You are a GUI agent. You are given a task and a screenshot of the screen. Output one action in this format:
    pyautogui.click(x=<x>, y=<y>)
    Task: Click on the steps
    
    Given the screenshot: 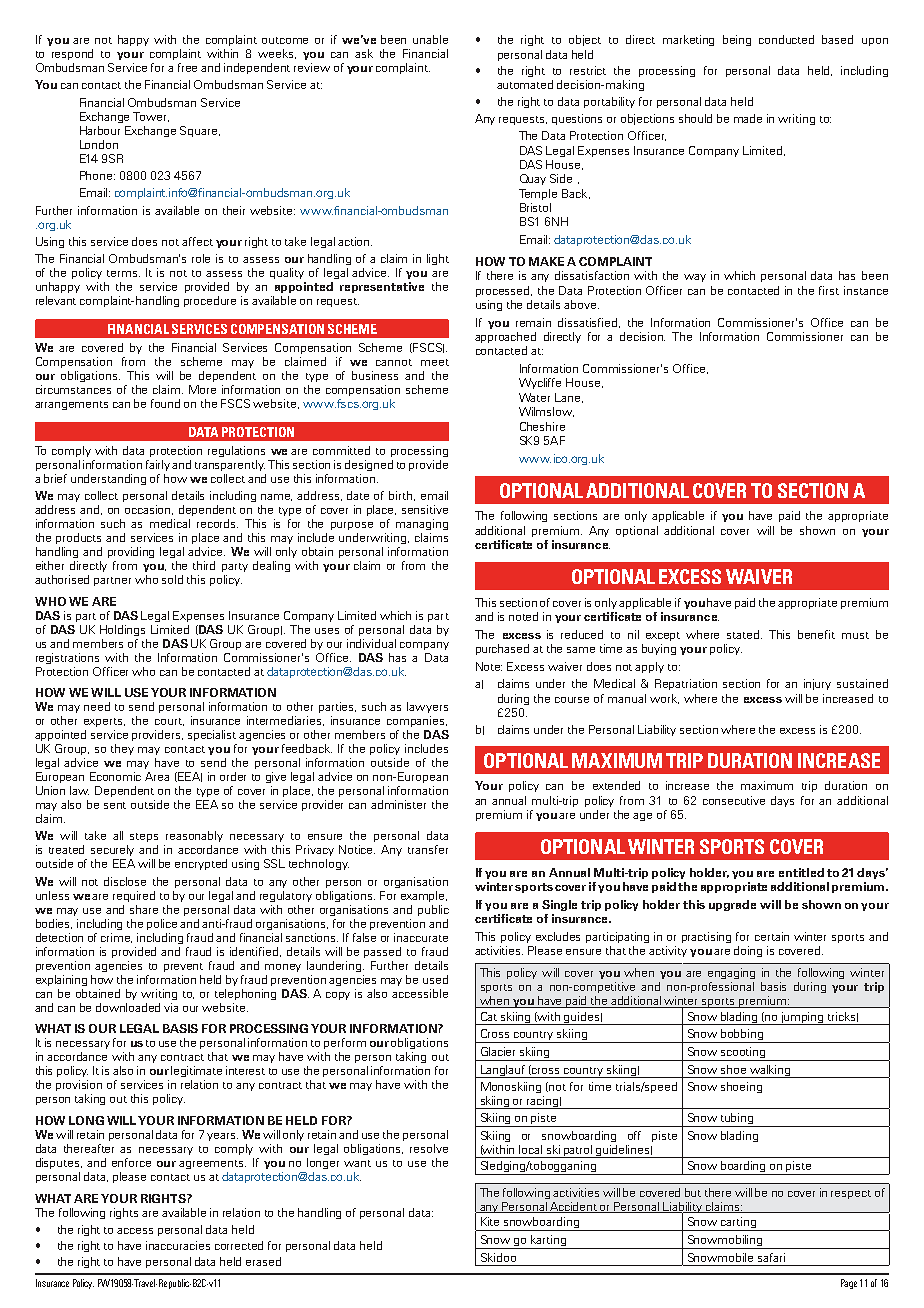 What is the action you would take?
    pyautogui.click(x=144, y=837)
